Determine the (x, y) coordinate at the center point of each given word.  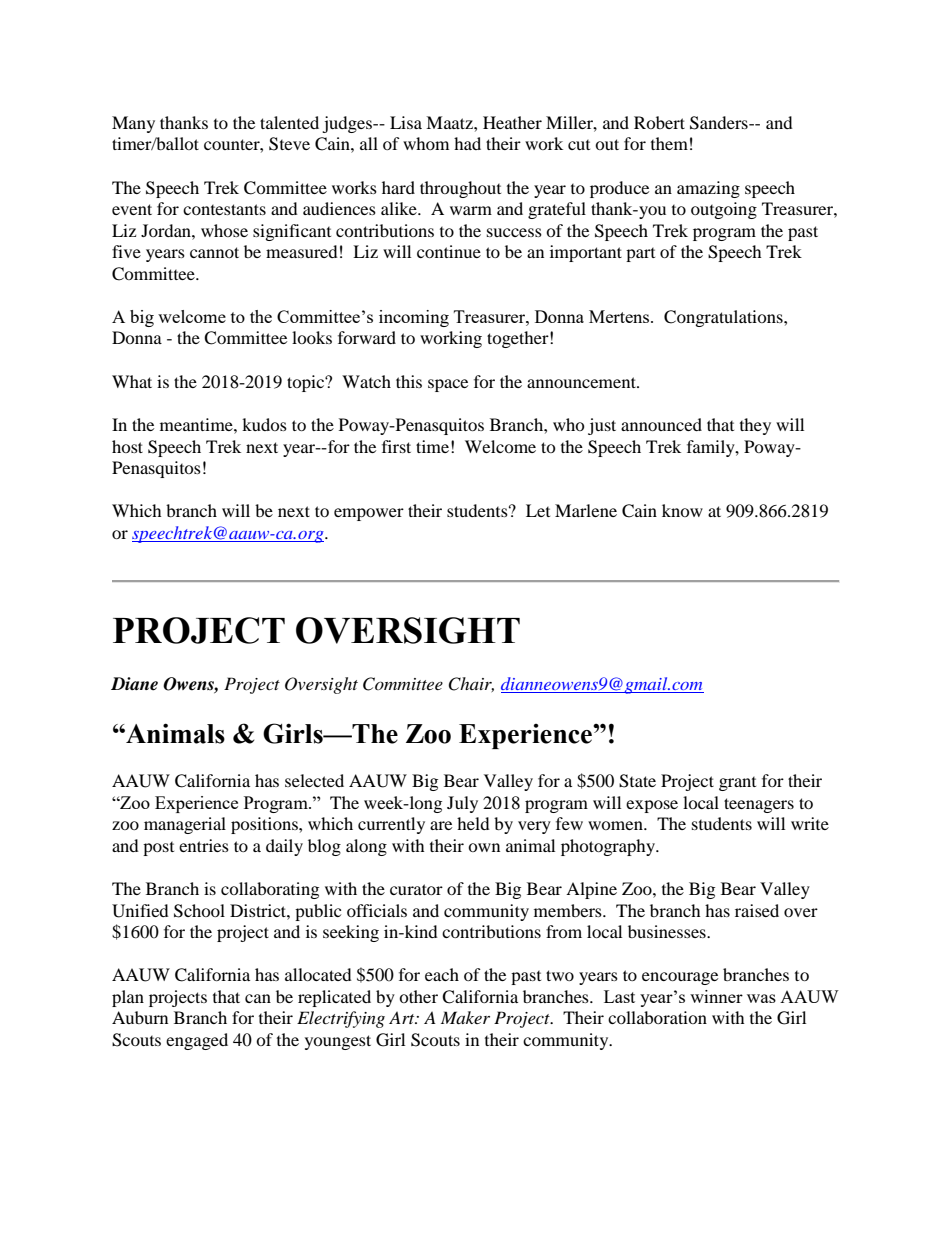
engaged (197, 1041)
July (462, 804)
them (669, 143)
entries (204, 845)
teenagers (759, 805)
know (682, 510)
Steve (289, 144)
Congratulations (724, 318)
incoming (414, 318)
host (127, 446)
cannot (214, 252)
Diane (134, 684)
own (484, 847)
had (467, 143)
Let (538, 510)
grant (737, 784)
